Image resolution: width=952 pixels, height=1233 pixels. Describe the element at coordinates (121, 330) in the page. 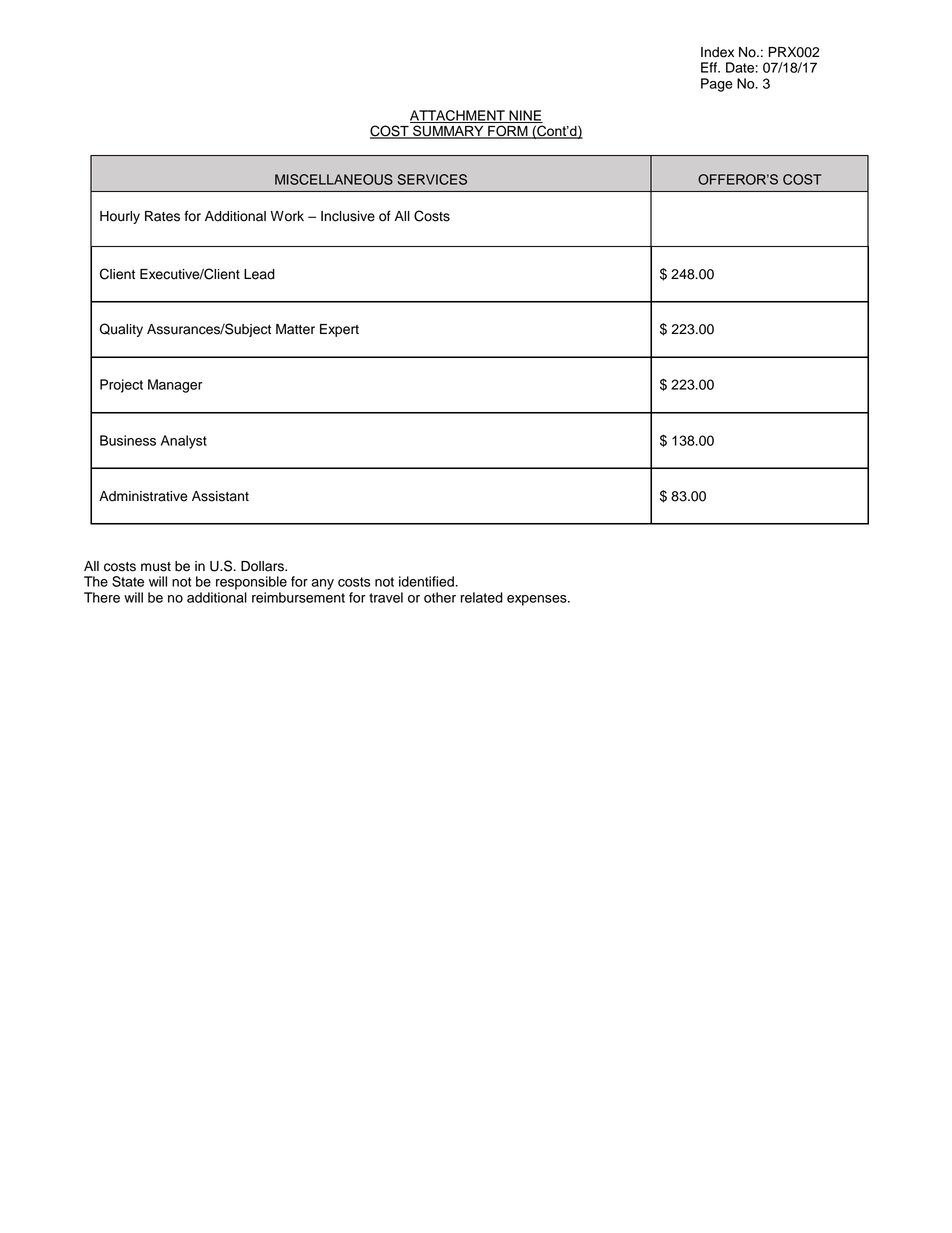

I see `Quality` at that location.
